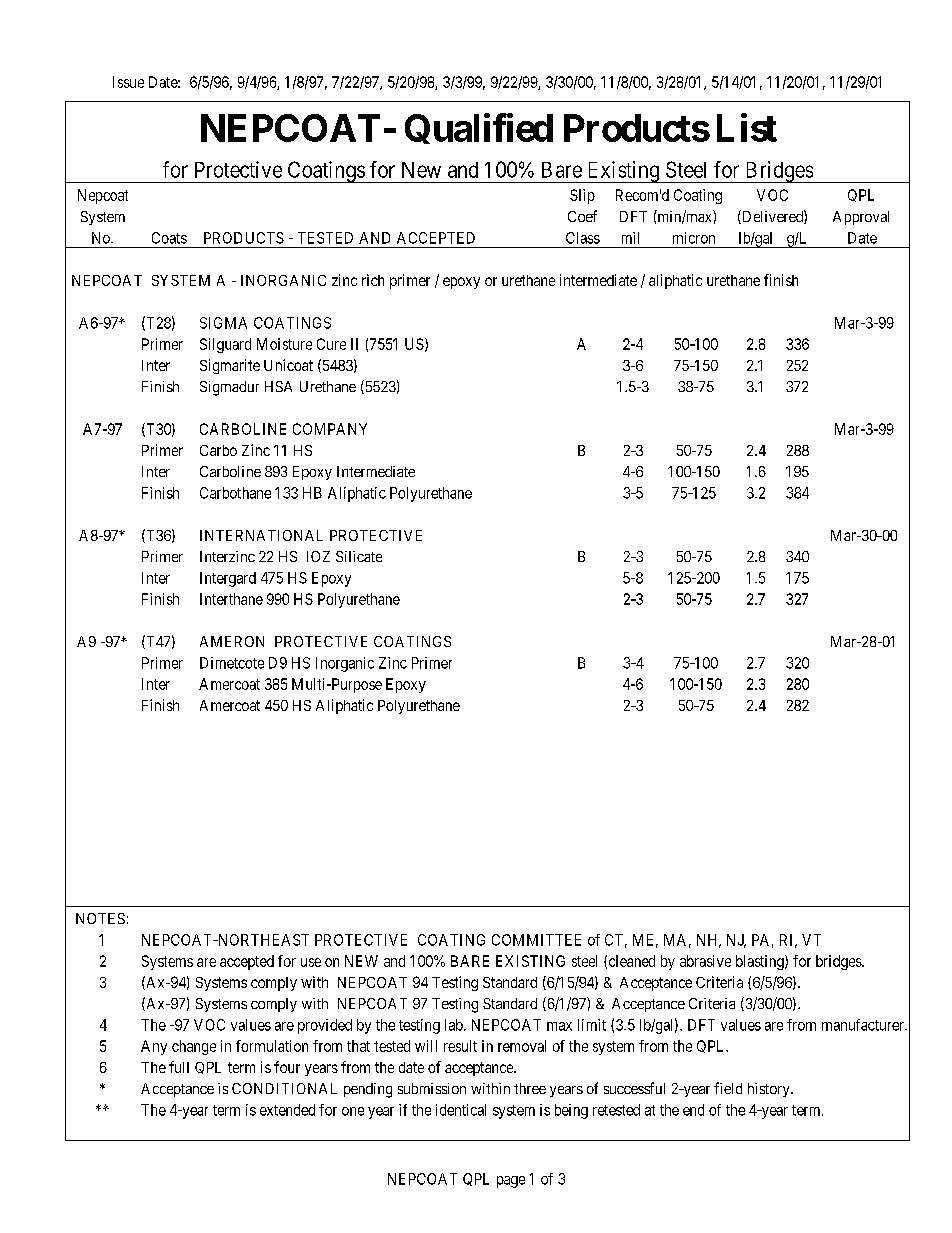 The width and height of the image is (952, 1233). I want to click on Slip, so click(582, 196).
